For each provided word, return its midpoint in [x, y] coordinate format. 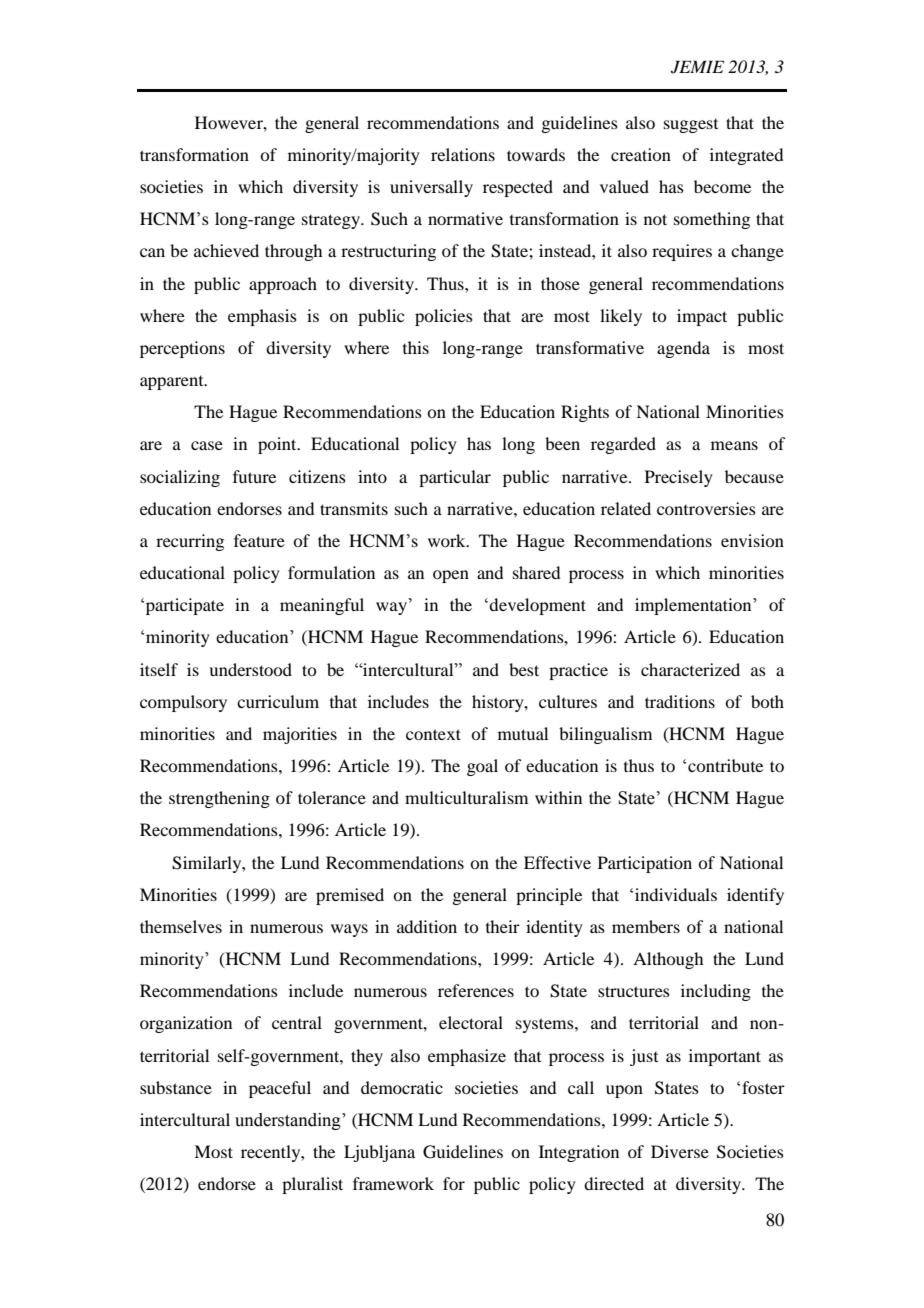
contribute [725, 765]
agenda [683, 349]
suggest [691, 126]
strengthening [219, 799]
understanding [289, 1121]
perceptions [182, 349]
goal [482, 767]
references [476, 990]
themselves [181, 926]
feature [259, 540]
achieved [226, 250]
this [416, 347]
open [451, 576]
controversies [706, 508]
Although [668, 960]
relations [463, 154]
